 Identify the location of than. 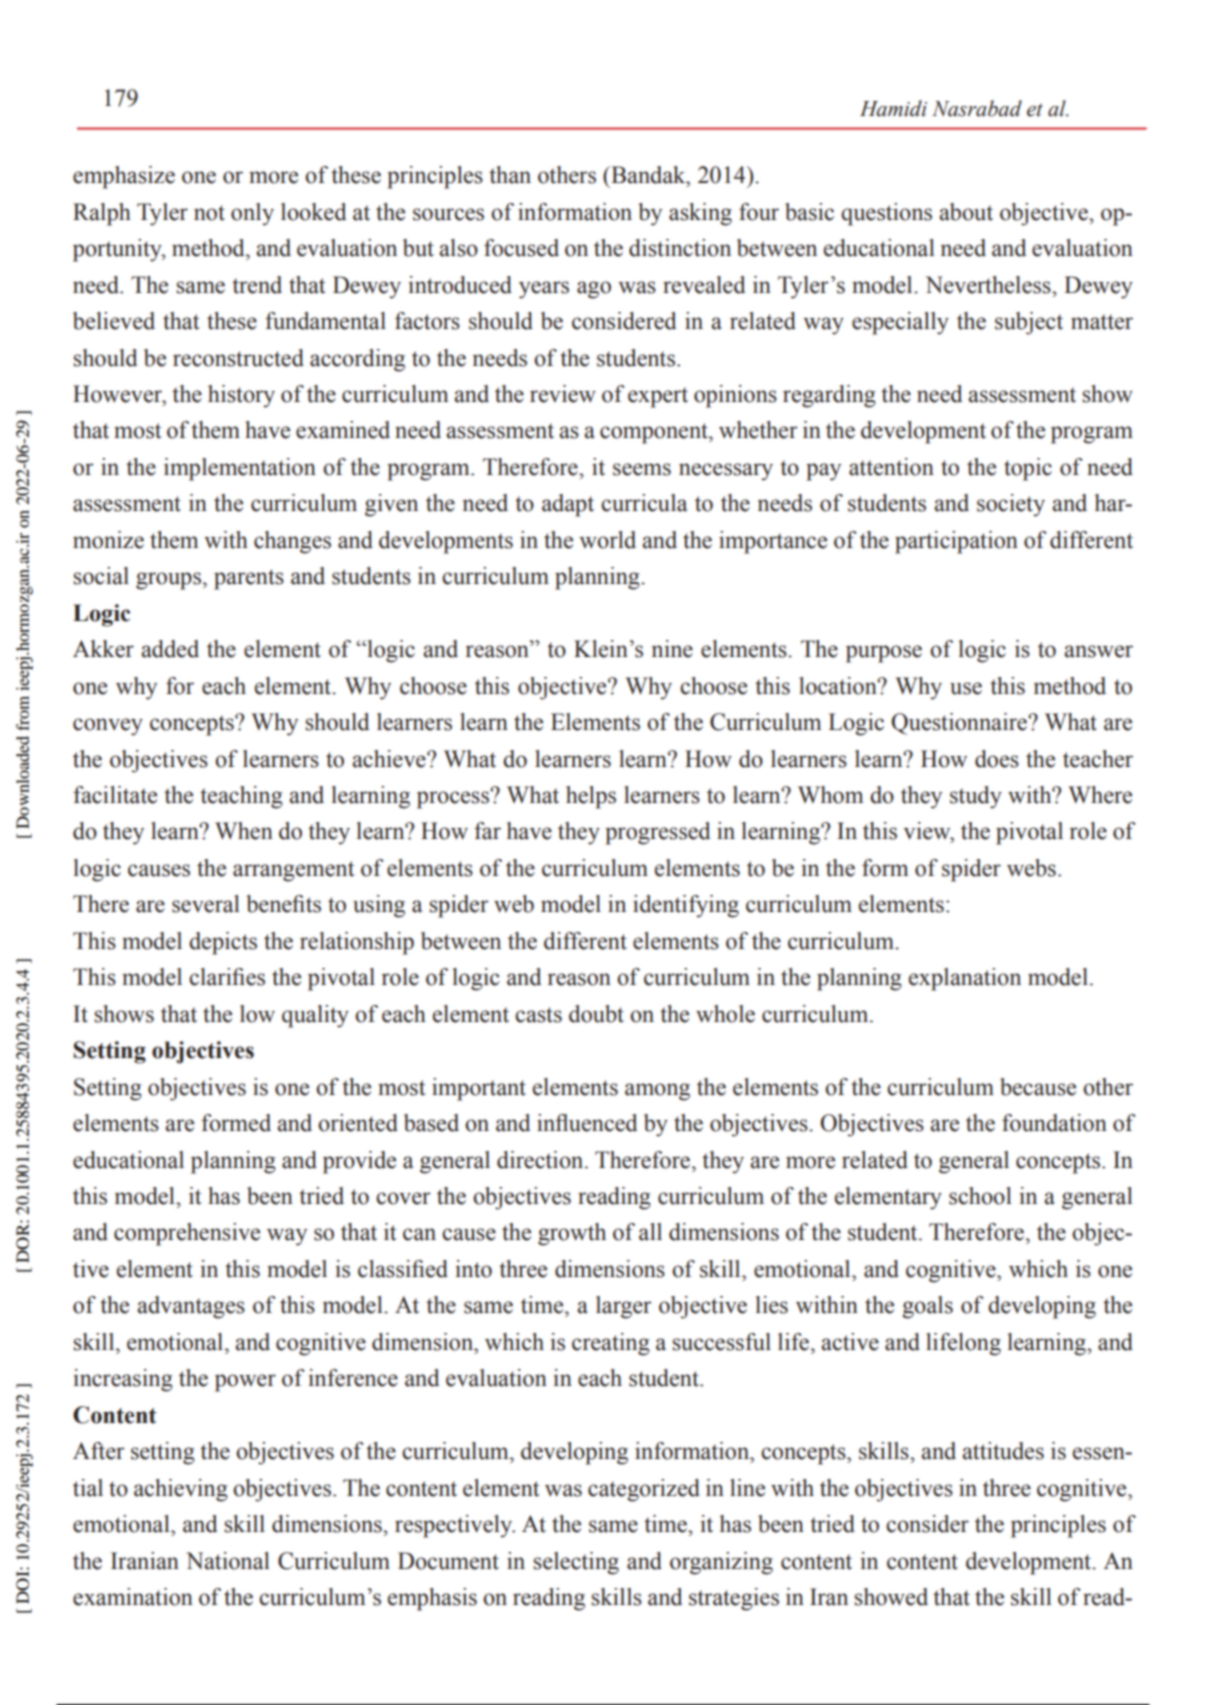
(510, 175).
